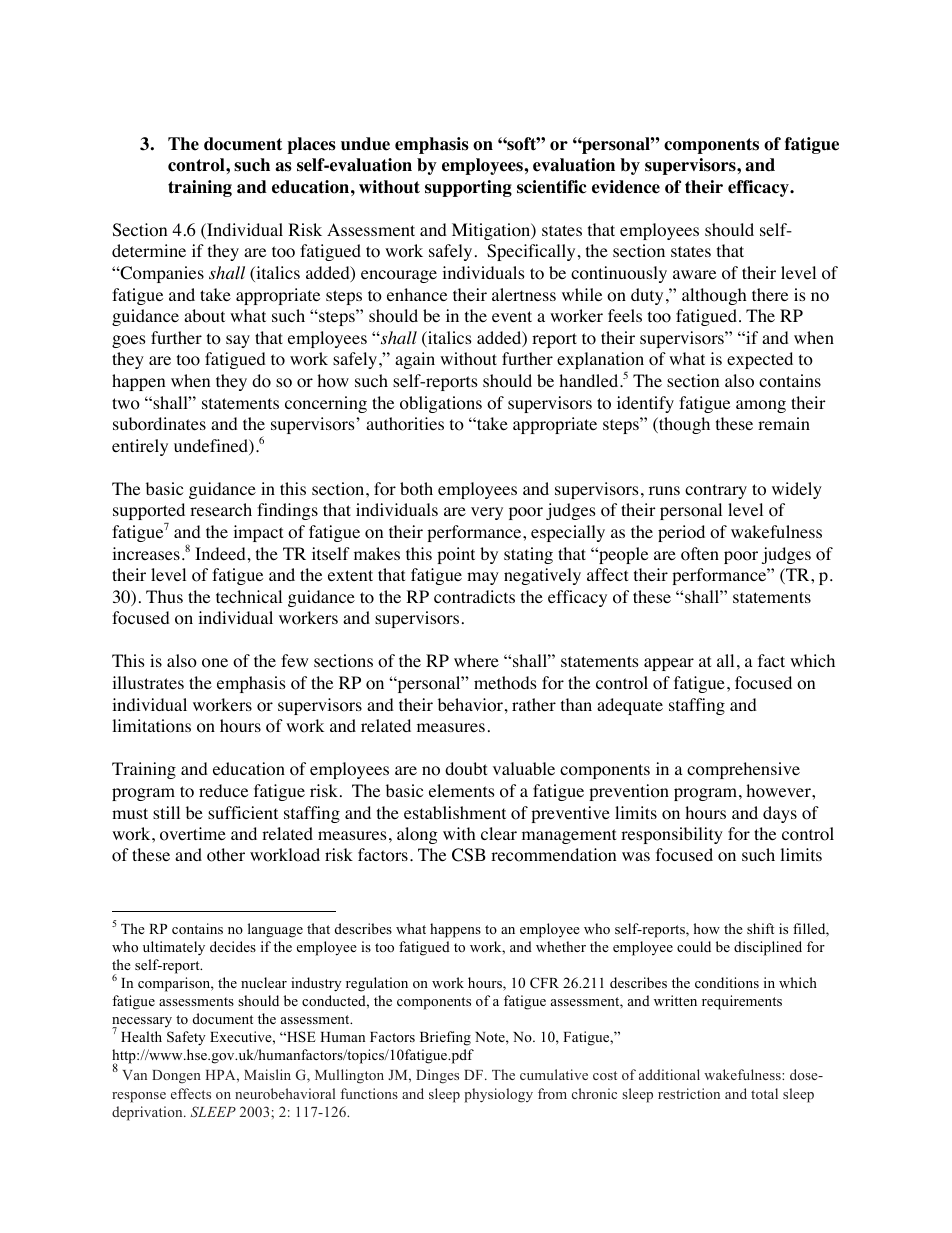 The image size is (952, 1233). I want to click on physiology, so click(498, 1095).
